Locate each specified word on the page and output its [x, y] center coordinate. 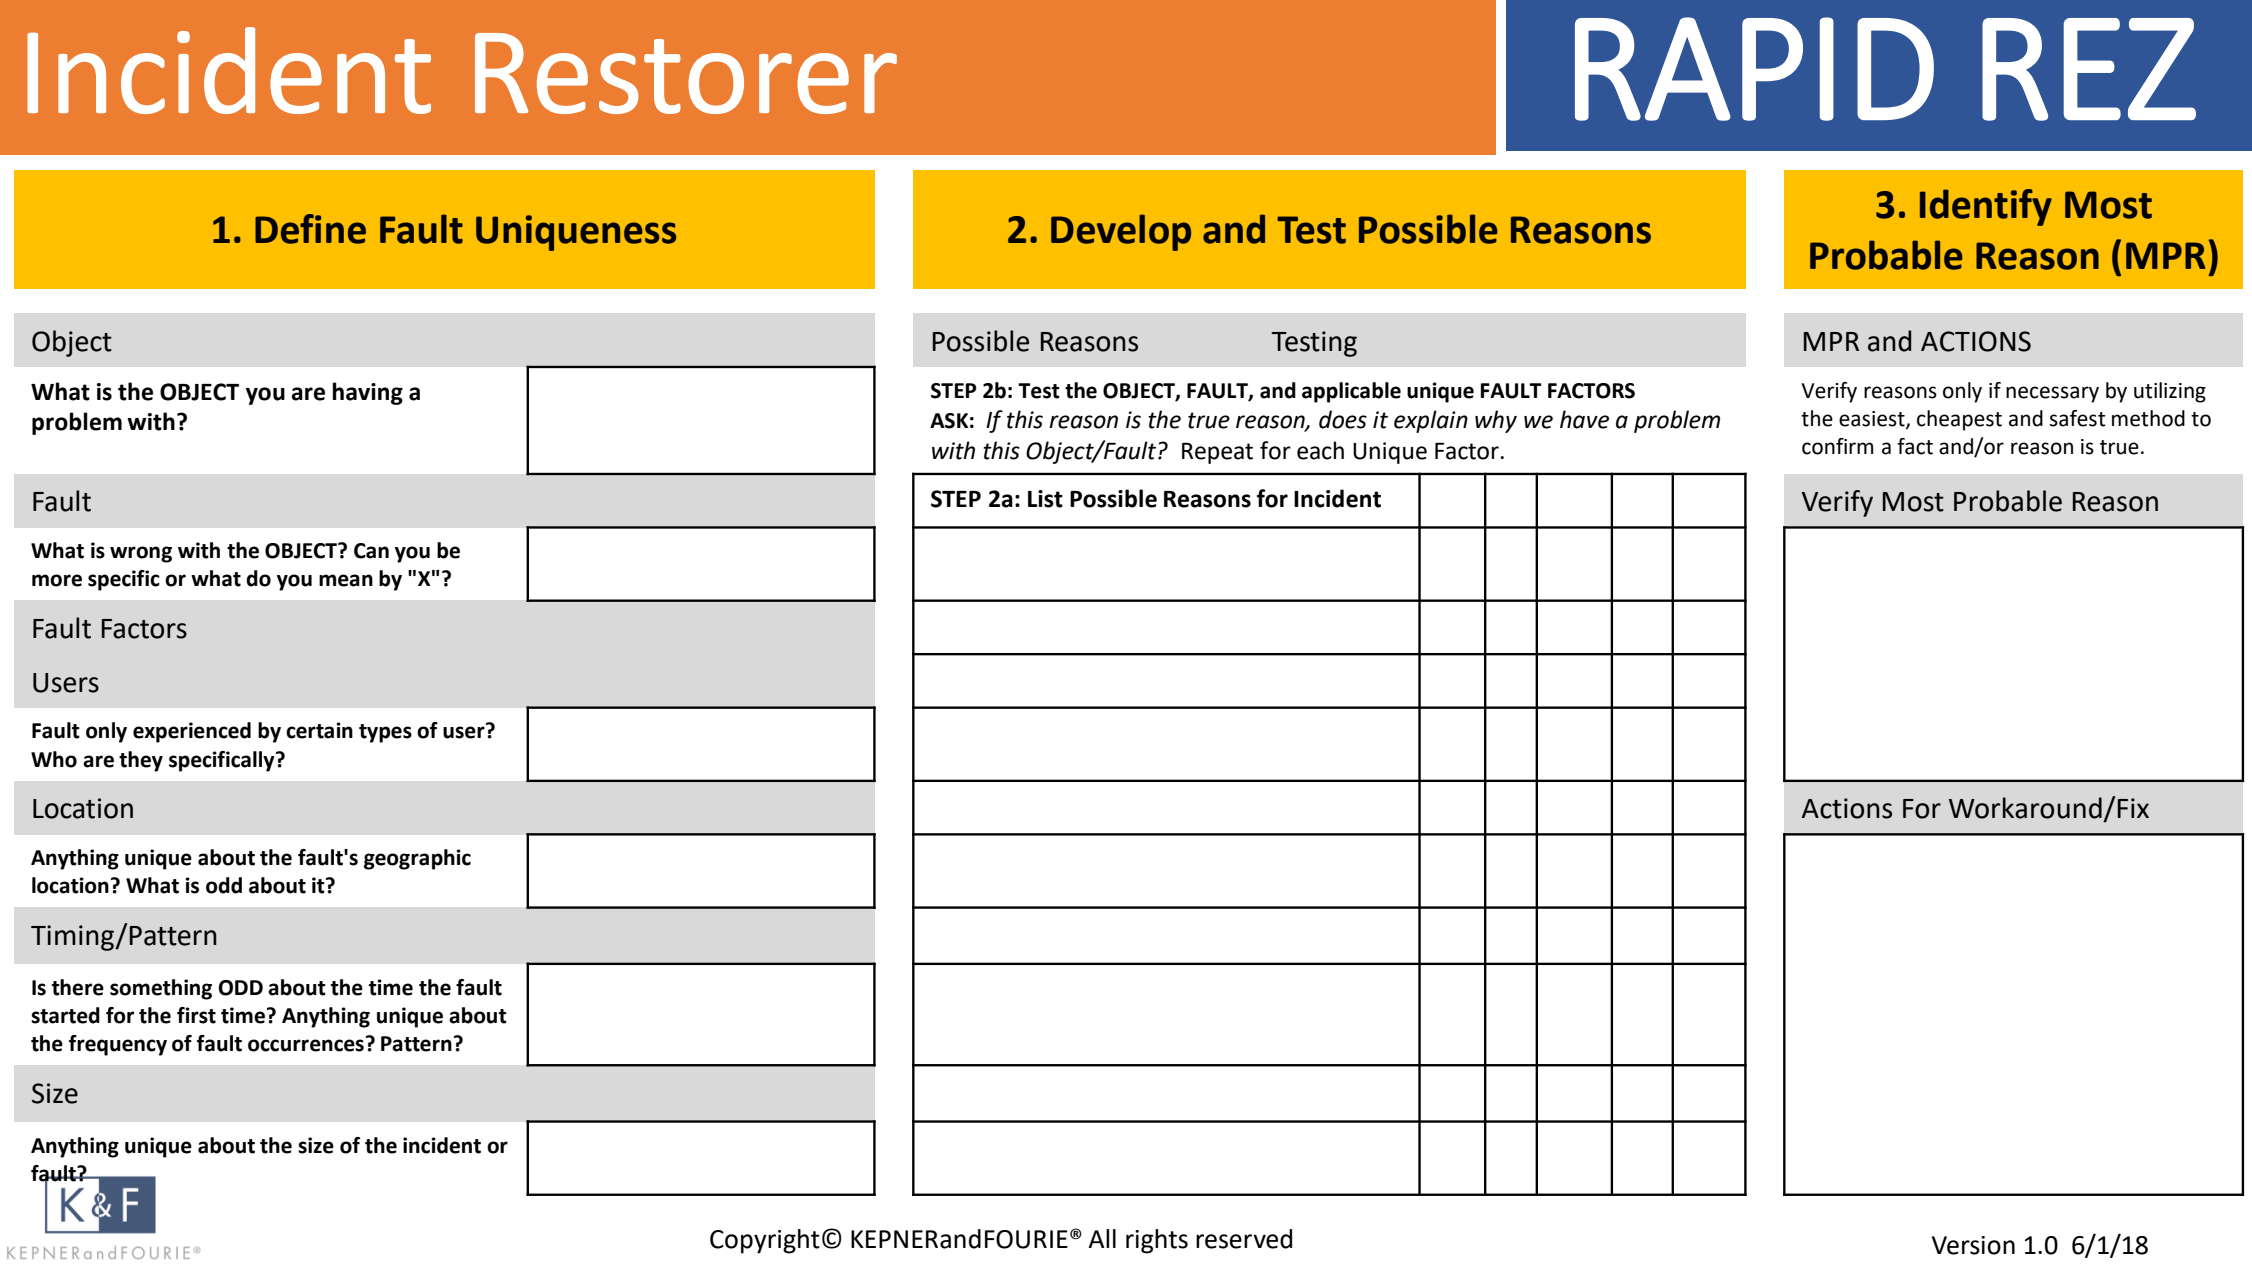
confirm [1837, 446]
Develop [1121, 232]
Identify [1986, 207]
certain [319, 730]
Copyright [765, 1241]
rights [1157, 1241]
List [1045, 499]
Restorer [686, 73]
